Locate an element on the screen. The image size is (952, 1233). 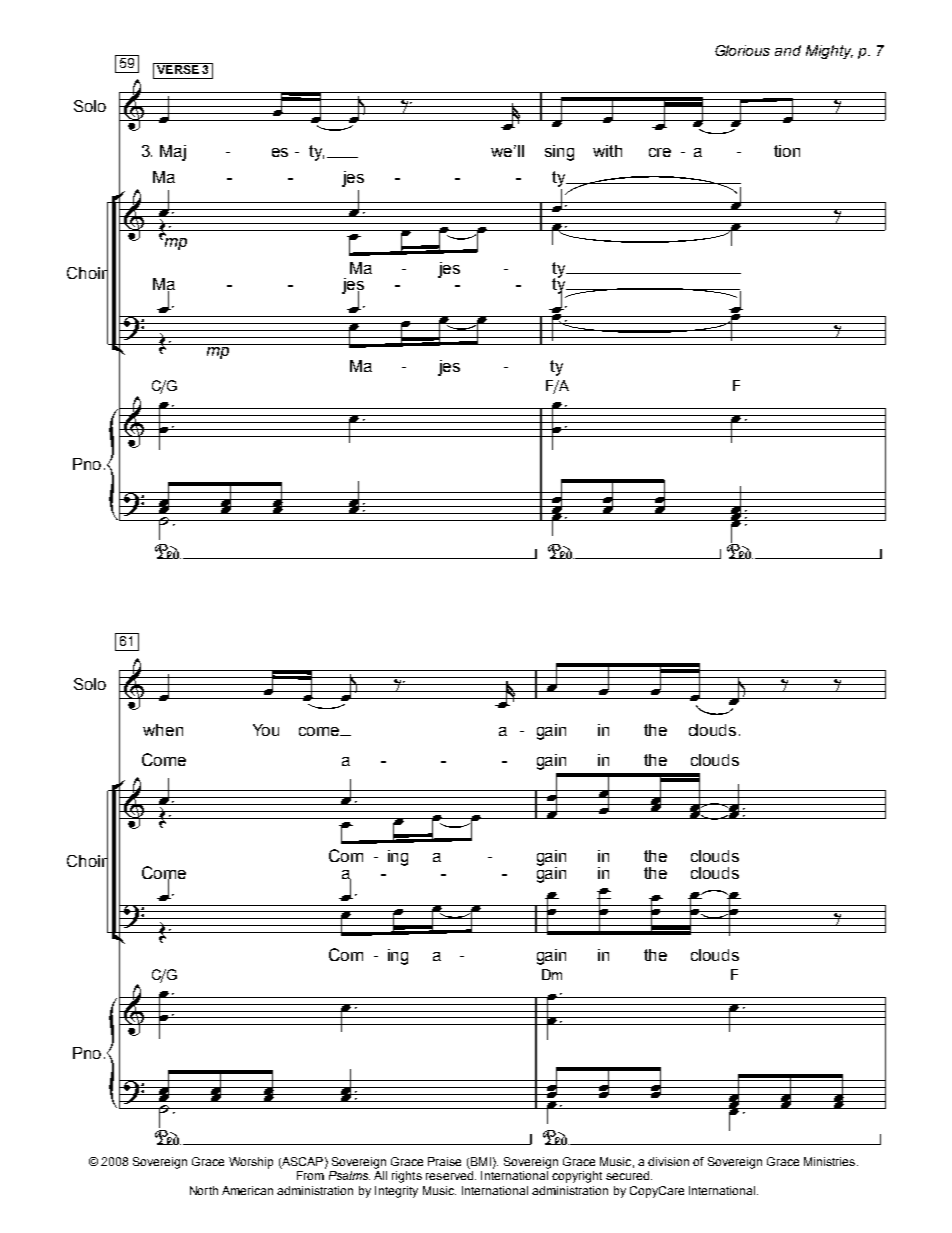
reserved is located at coordinates (449, 1175).
